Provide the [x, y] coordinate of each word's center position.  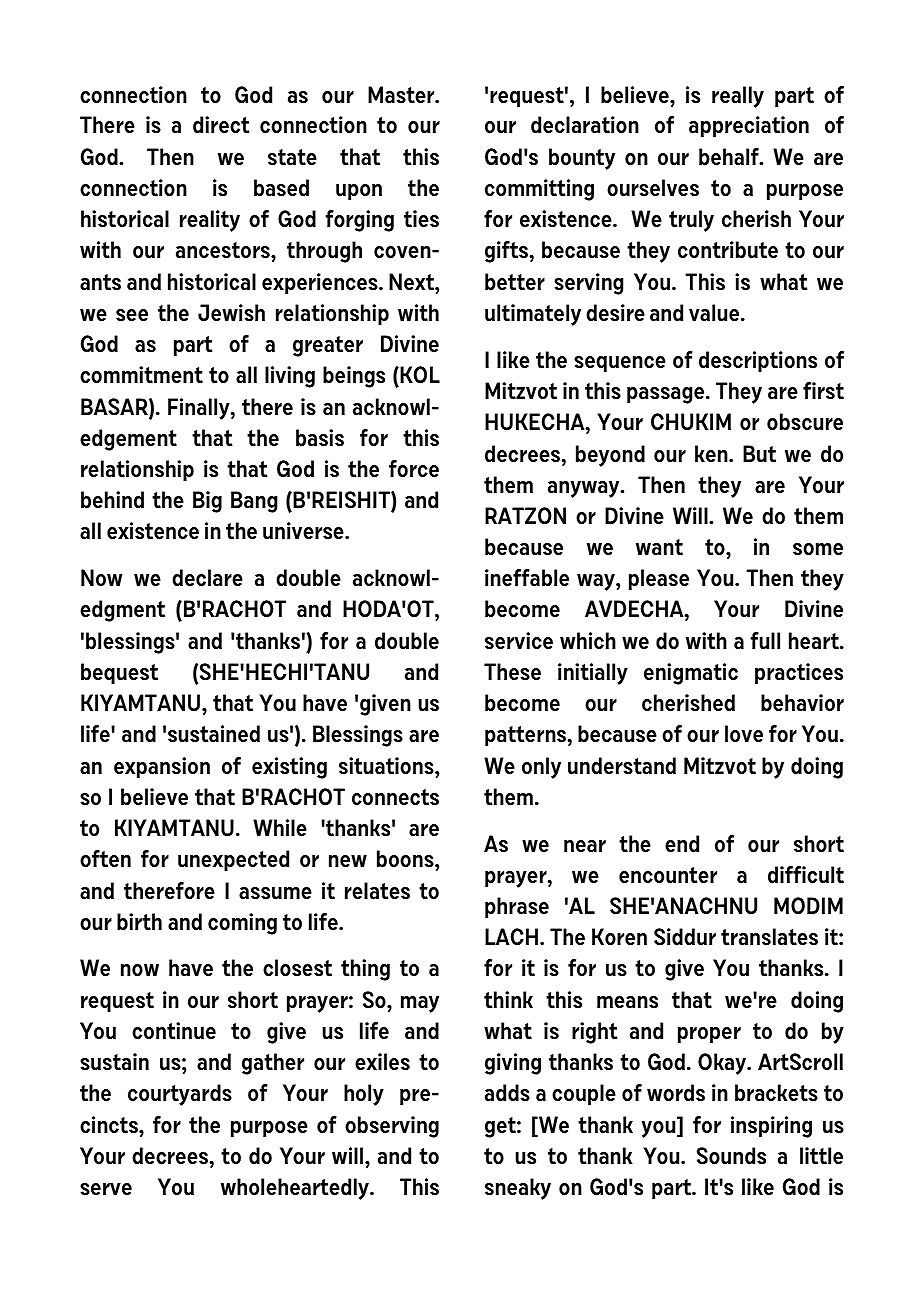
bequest [119, 674]
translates [769, 936]
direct [221, 124]
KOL [419, 374]
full [765, 640]
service [519, 640]
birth [139, 921]
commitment [141, 374]
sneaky [518, 1189]
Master [402, 94]
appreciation [749, 127]
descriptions [758, 362]
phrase [517, 908]
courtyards [180, 1095]
